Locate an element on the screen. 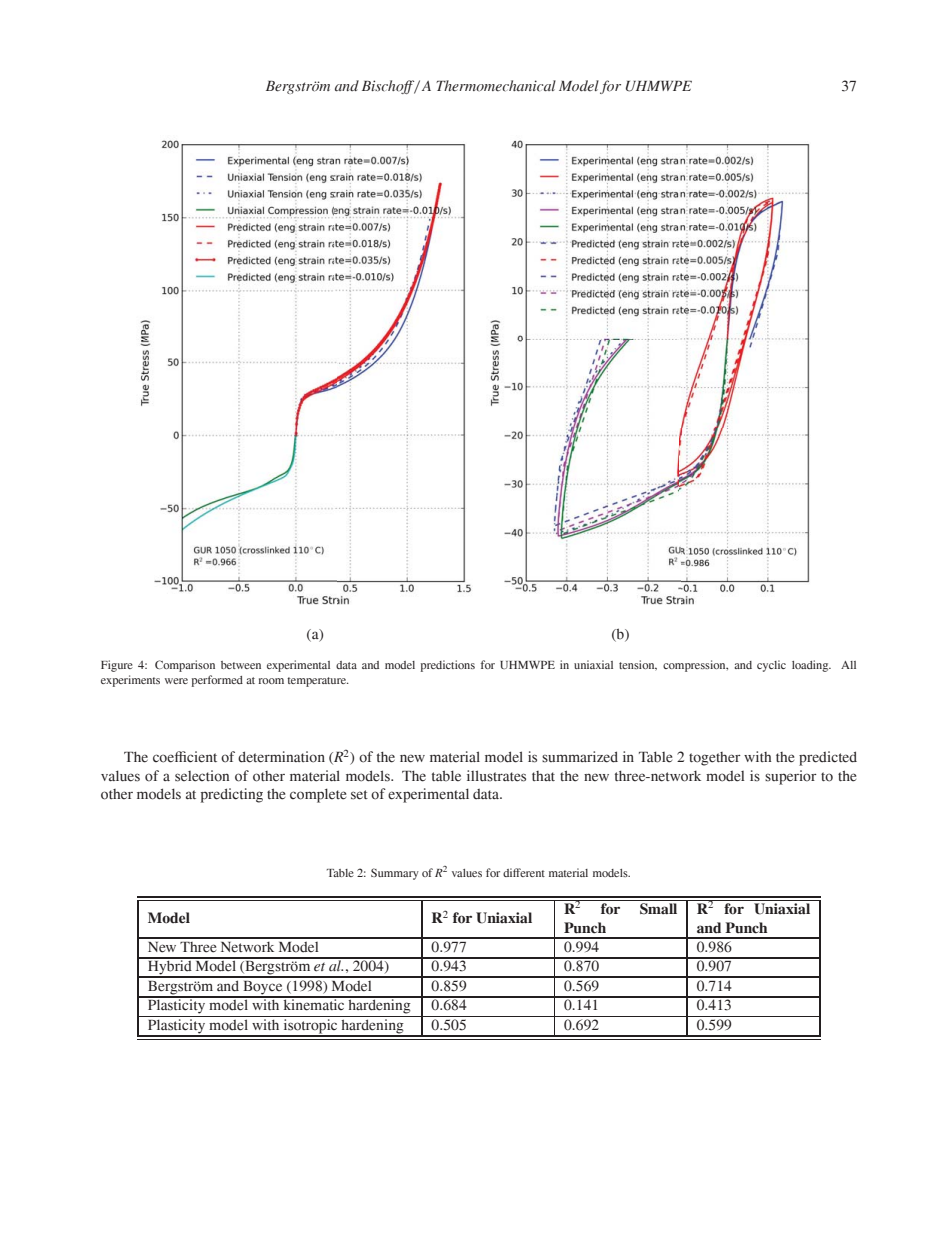 The width and height of the screenshot is (952, 1233). performed is located at coordinates (217, 681).
